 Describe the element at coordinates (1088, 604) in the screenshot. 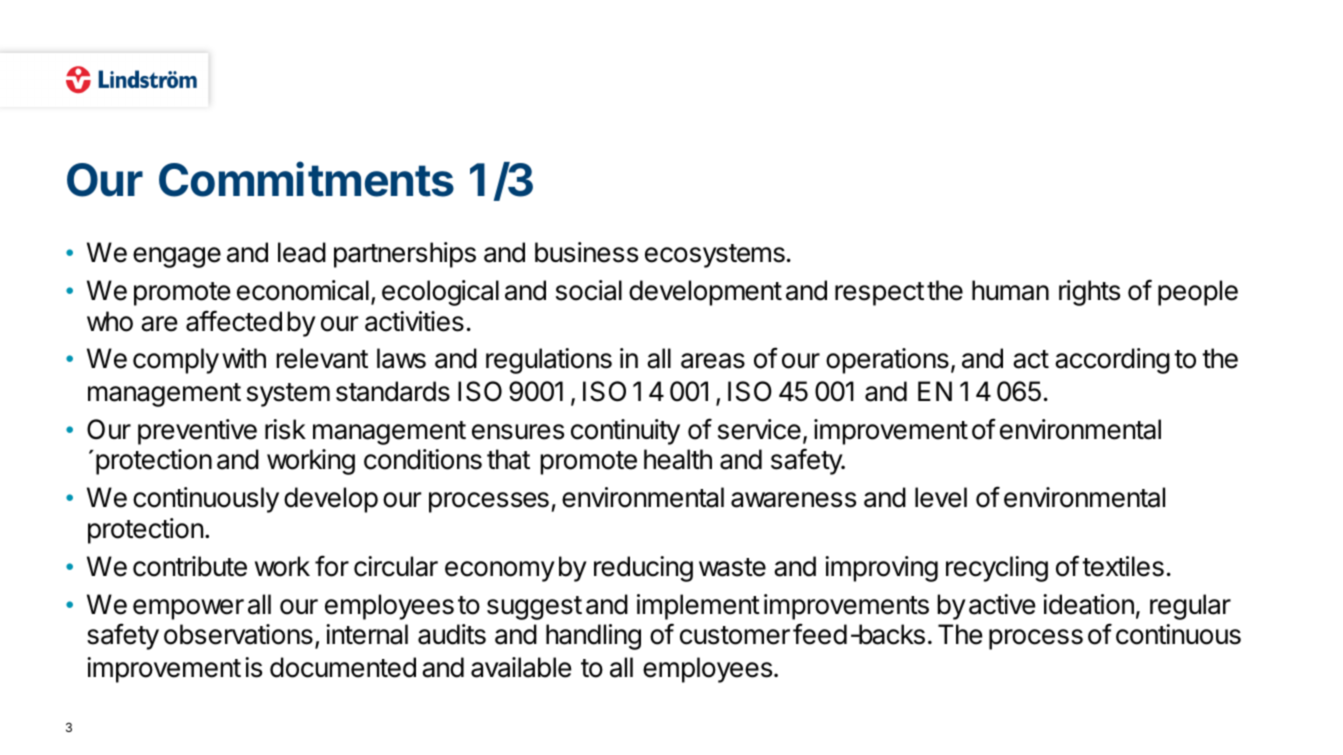

I see `ideation` at that location.
